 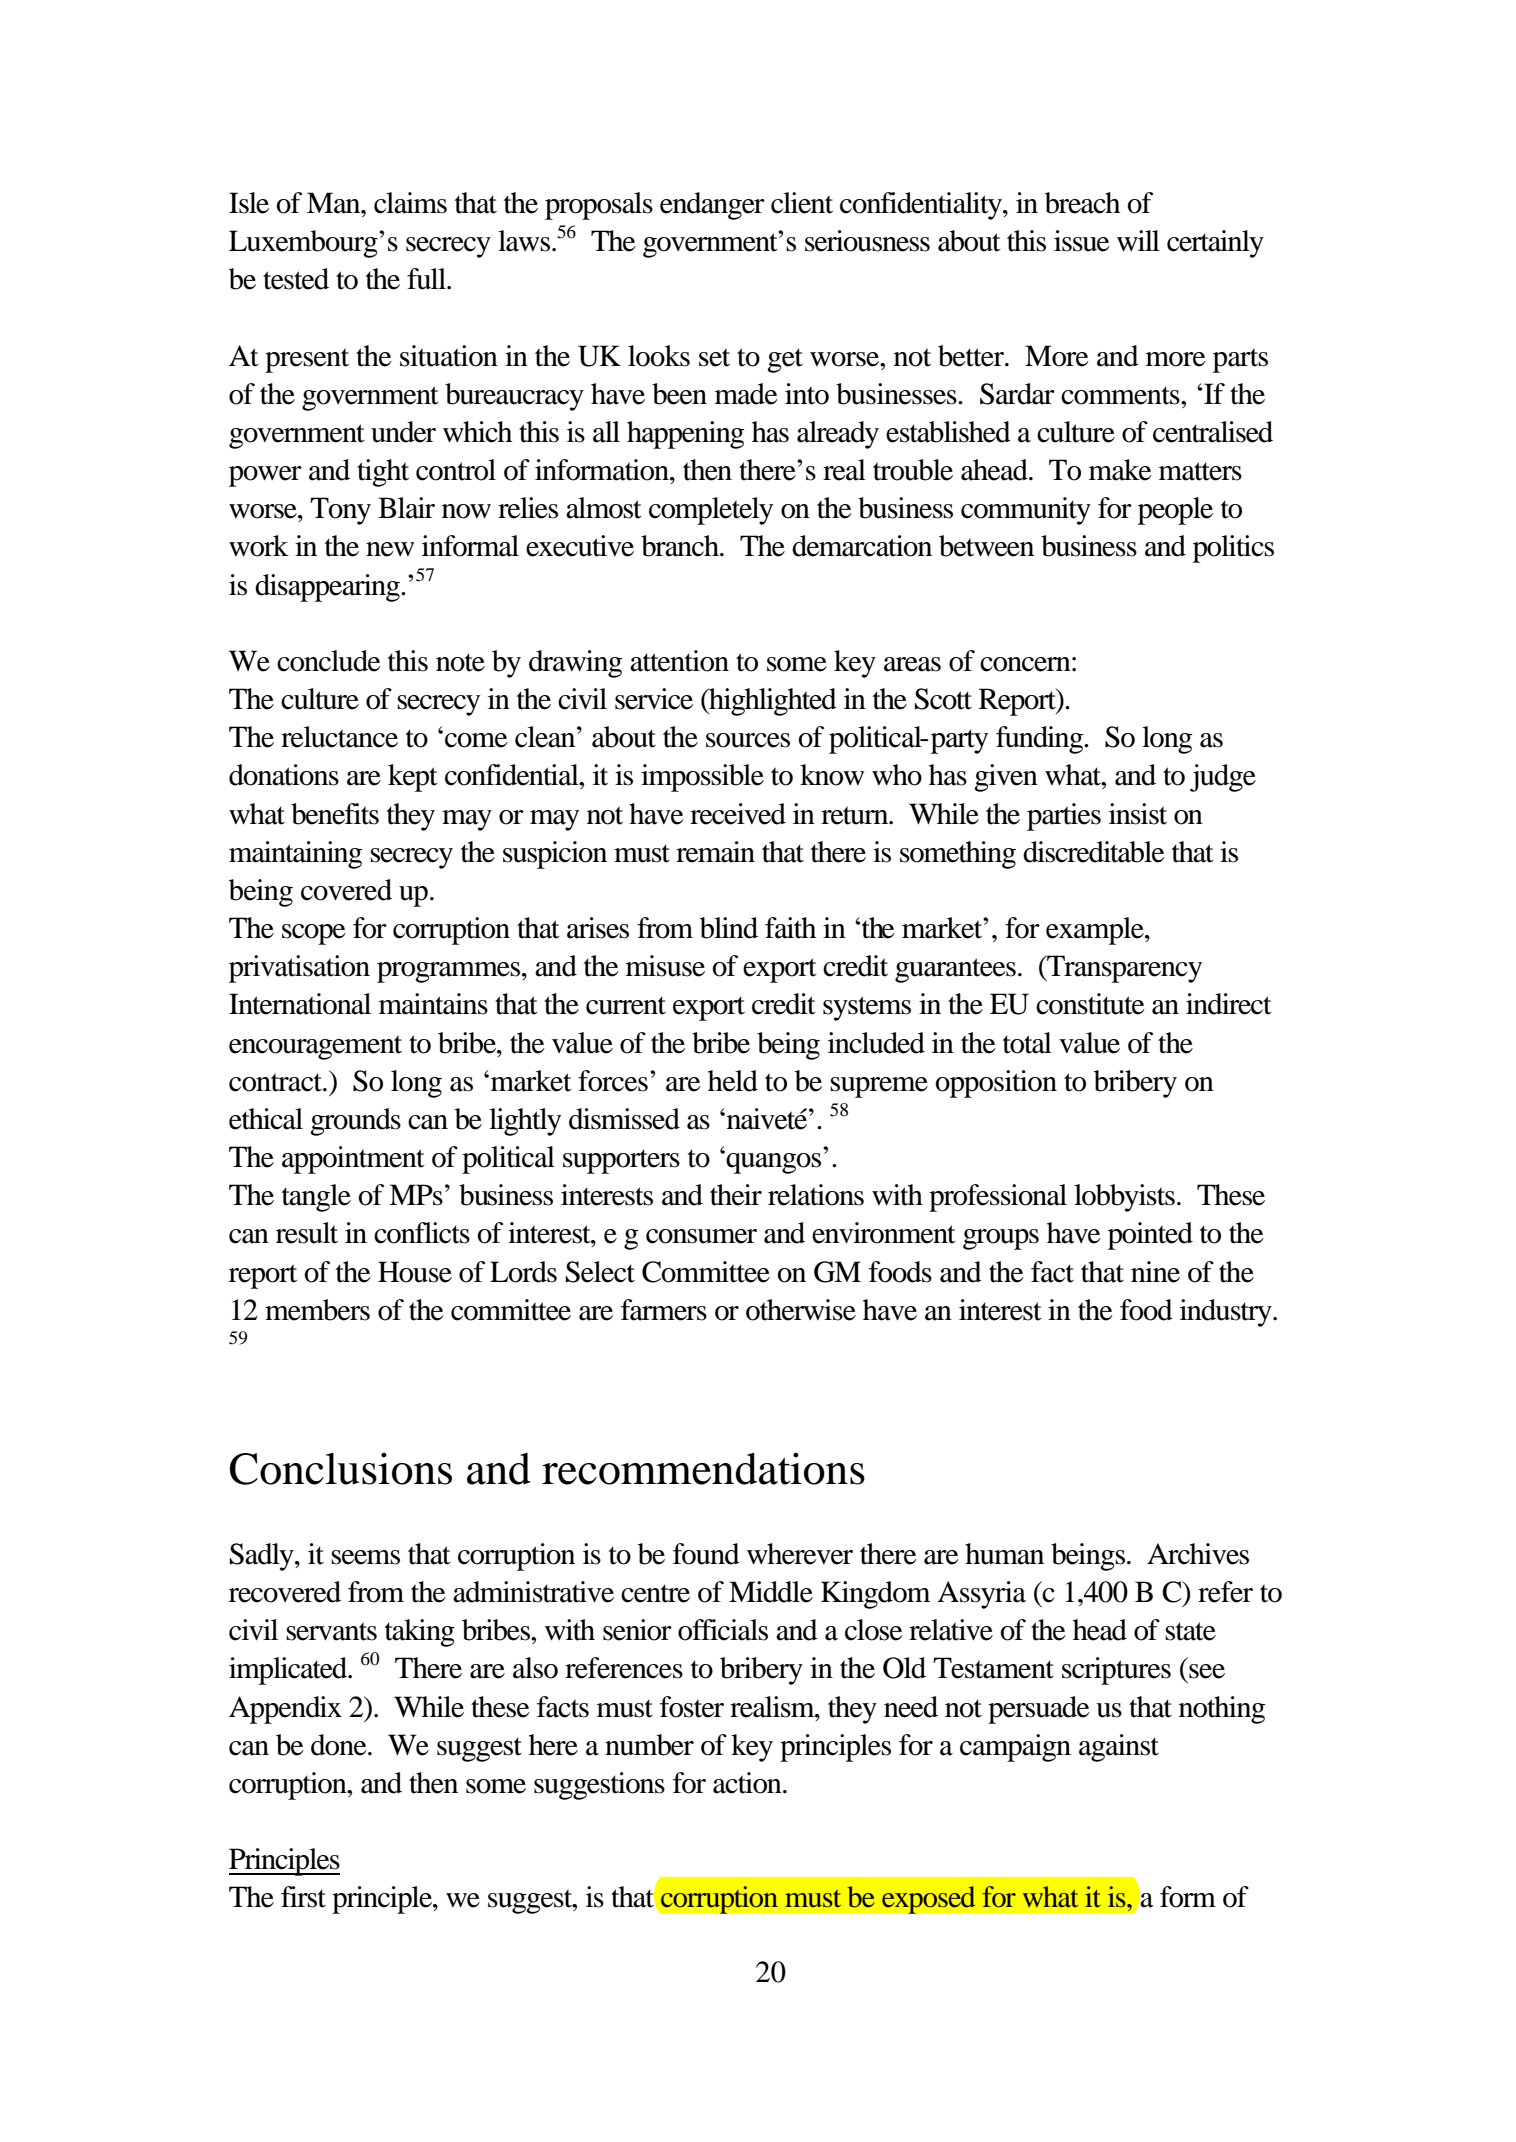 What do you see at coordinates (303, 1897) in the document?
I see `first` at bounding box center [303, 1897].
